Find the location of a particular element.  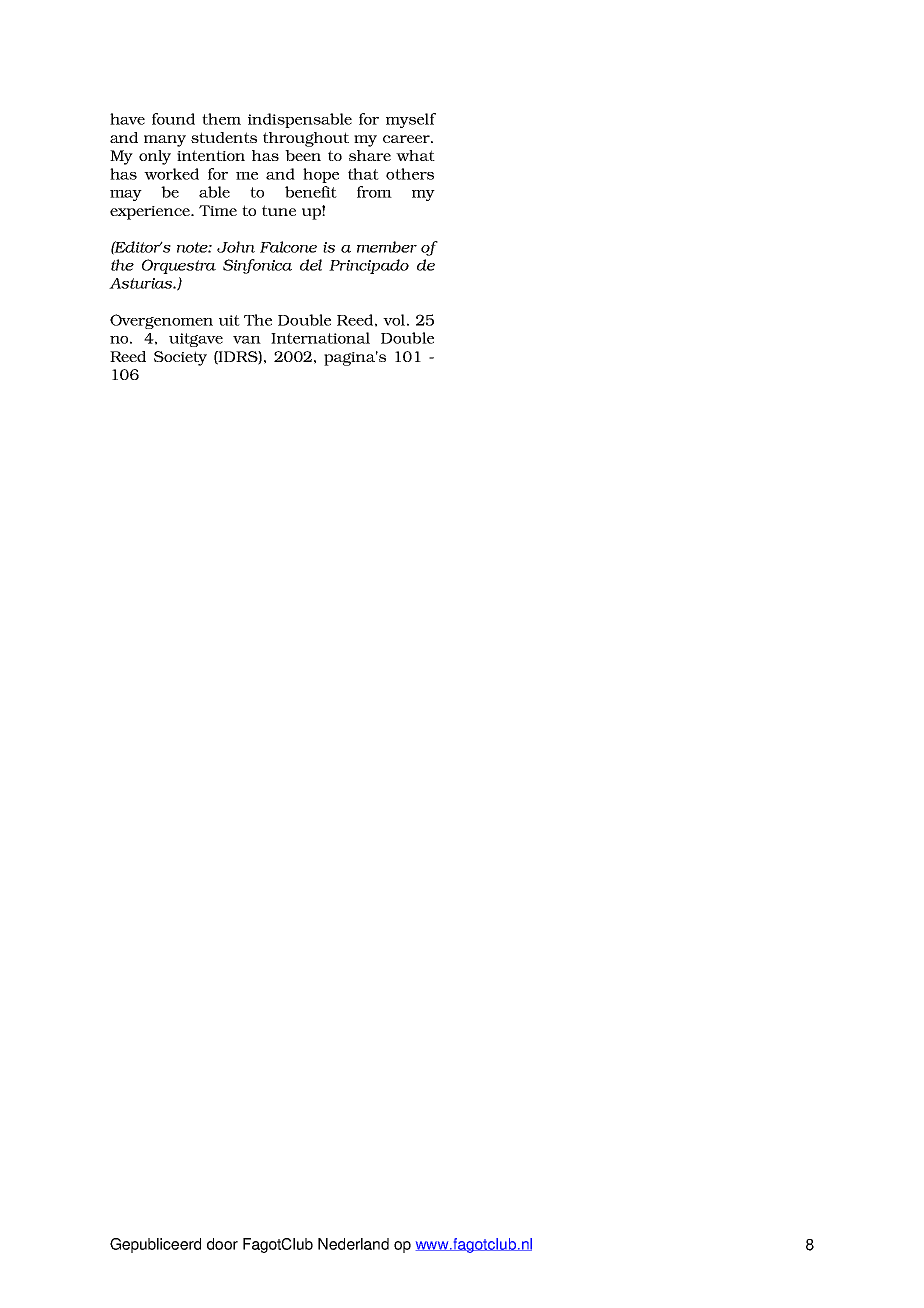

Society is located at coordinates (180, 358).
